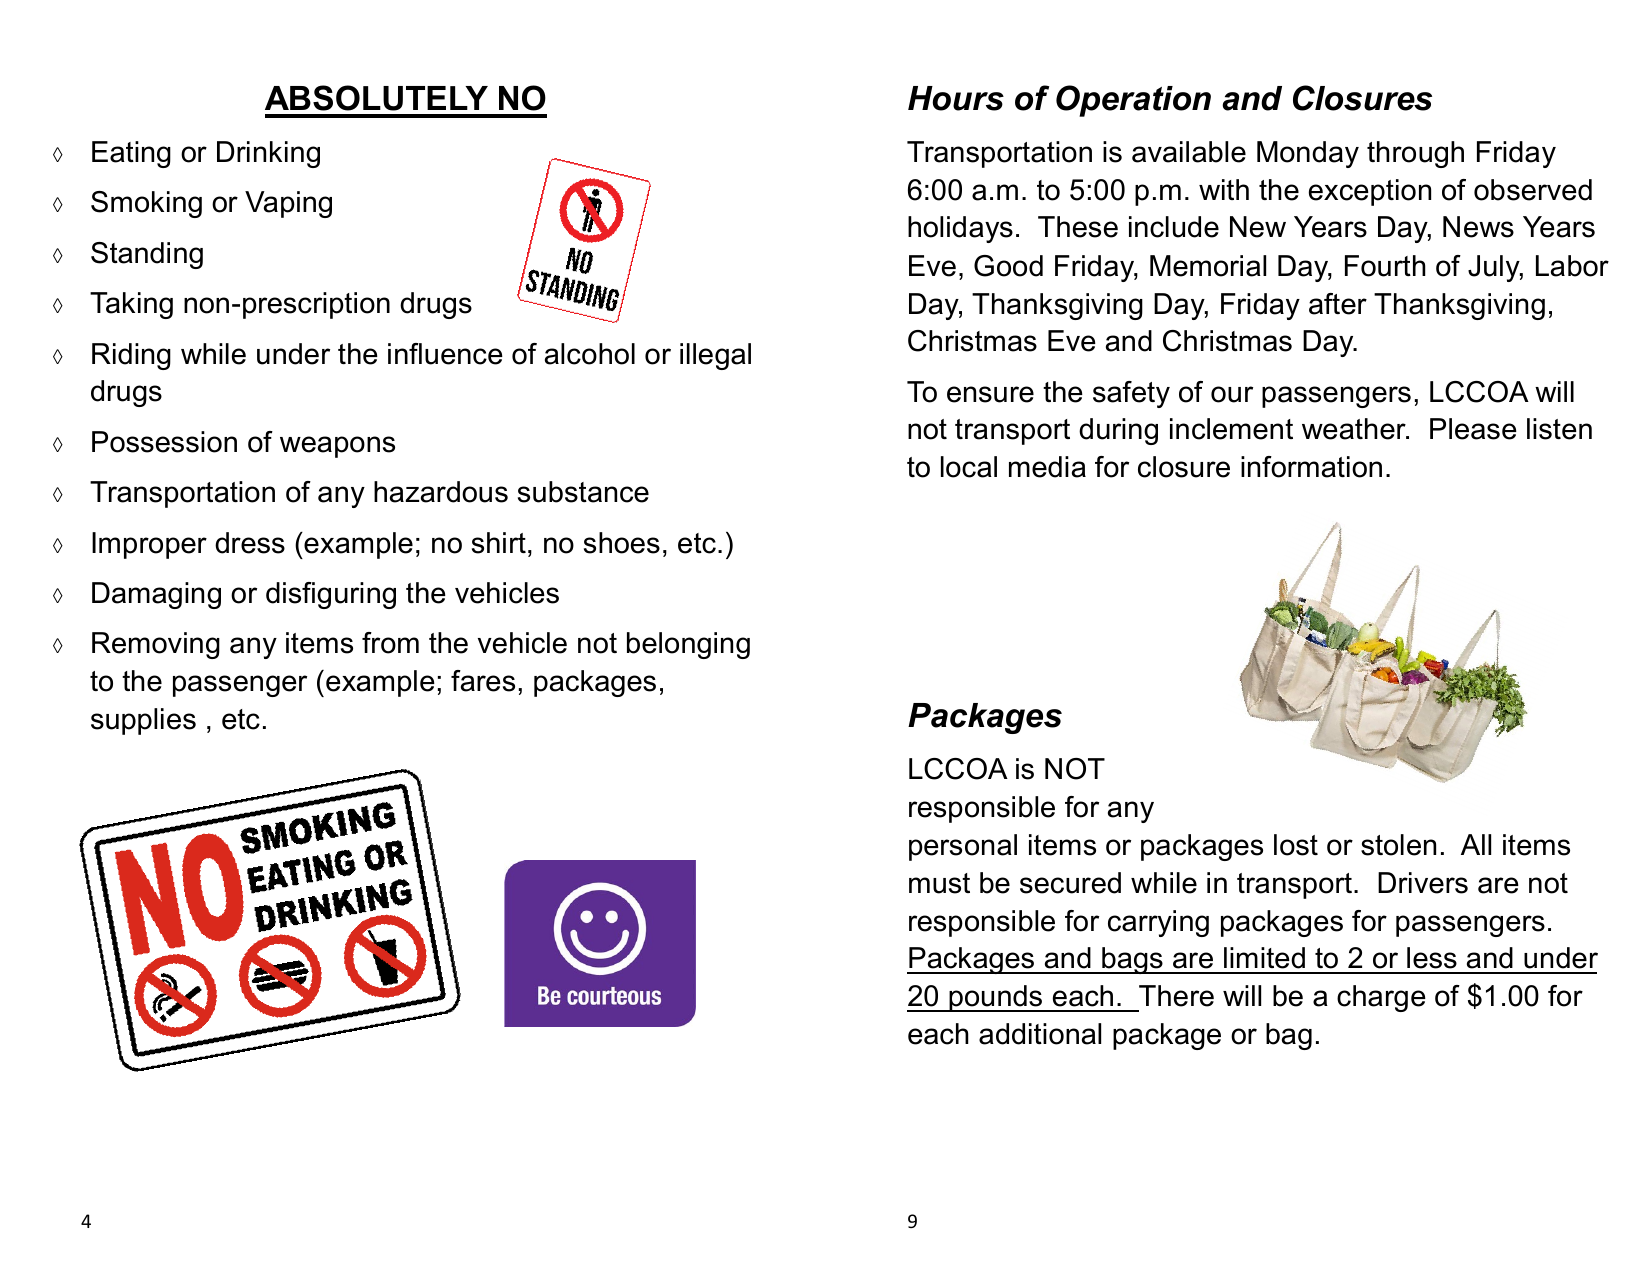  Describe the element at coordinates (688, 645) in the page. I see `belonging` at that location.
